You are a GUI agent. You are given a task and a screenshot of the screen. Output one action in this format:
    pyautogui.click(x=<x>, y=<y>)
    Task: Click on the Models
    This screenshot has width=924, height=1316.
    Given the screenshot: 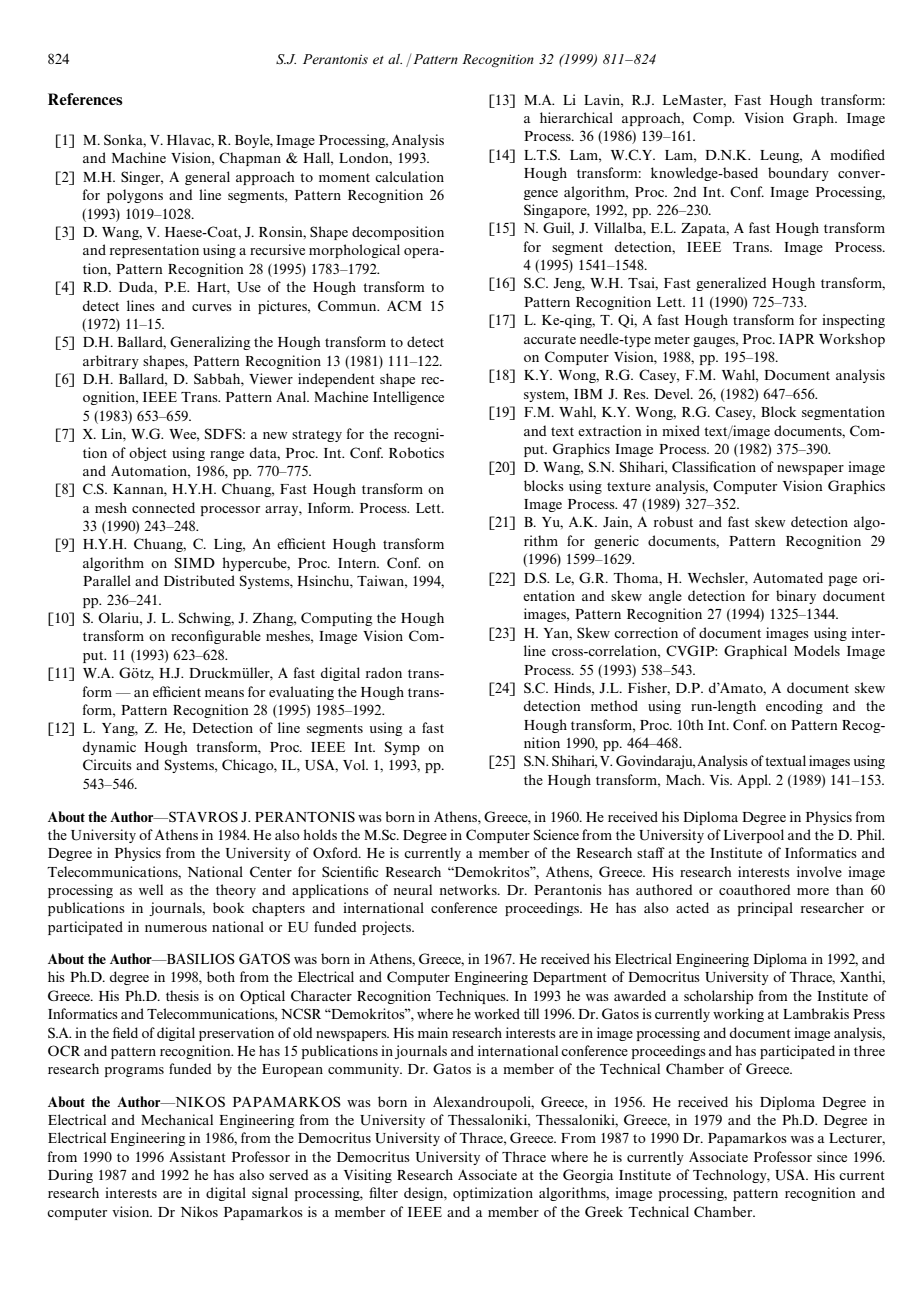 What is the action you would take?
    pyautogui.click(x=817, y=650)
